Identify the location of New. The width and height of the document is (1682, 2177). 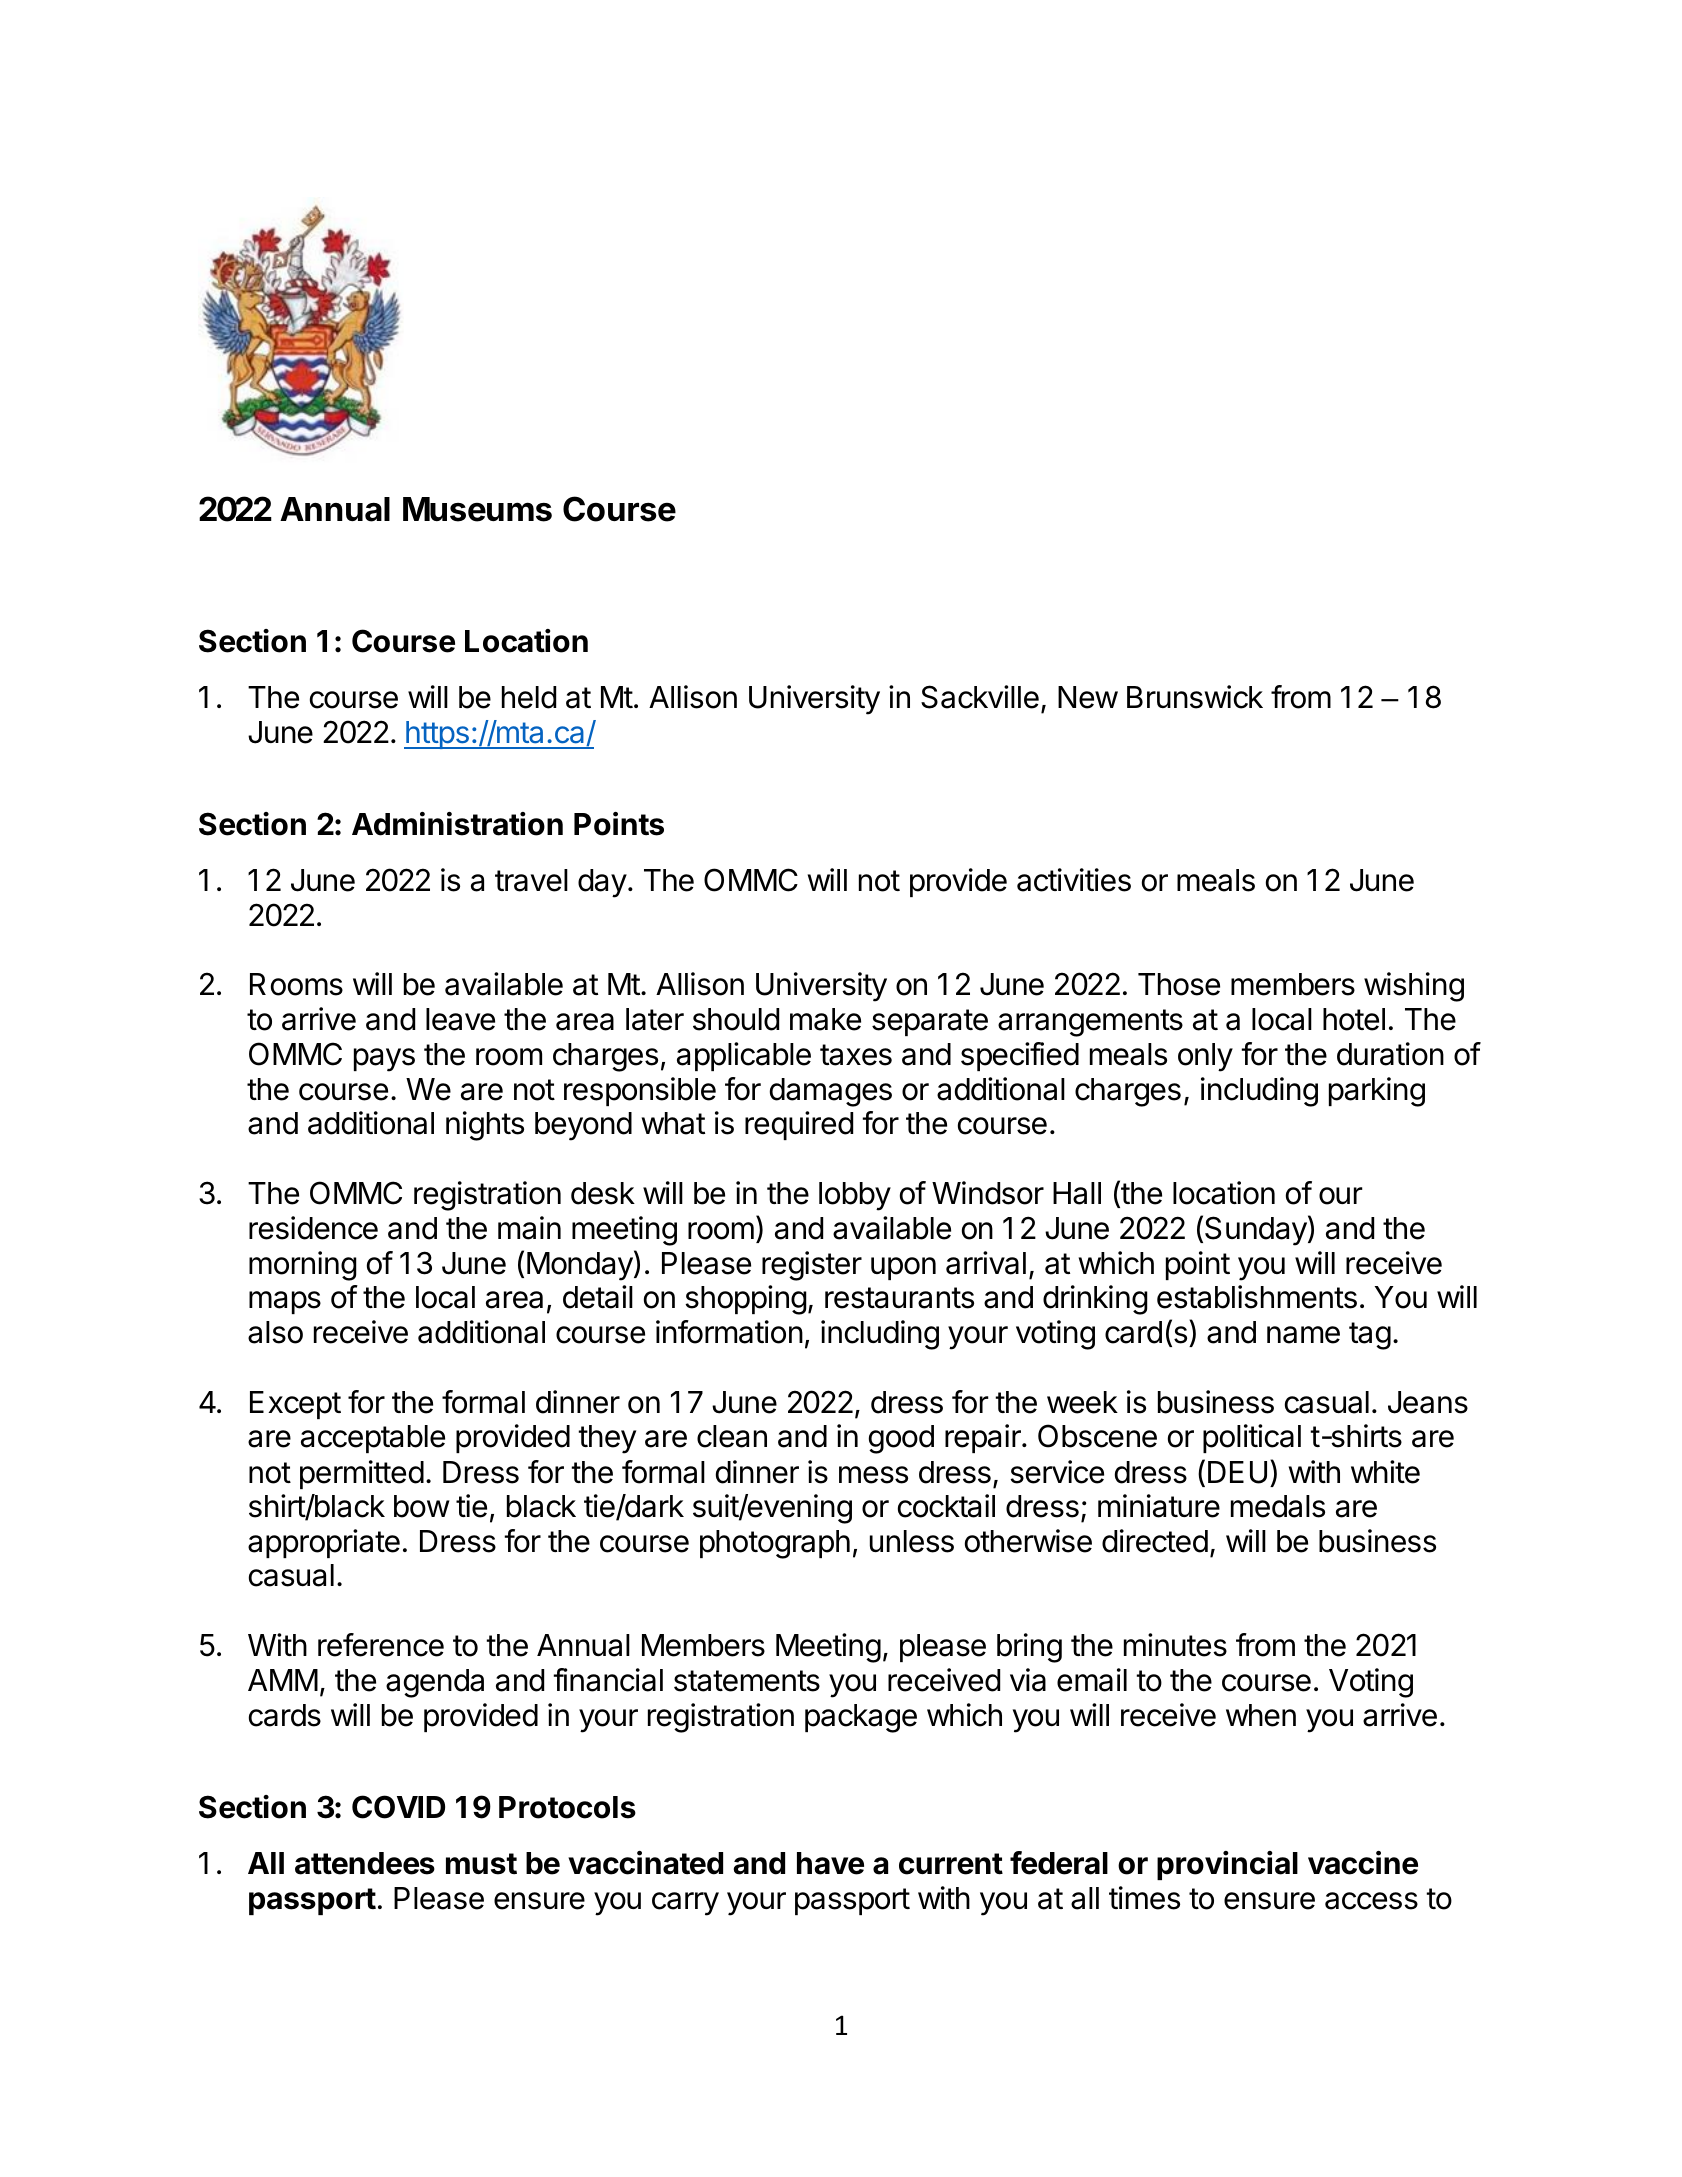
(1088, 697).
